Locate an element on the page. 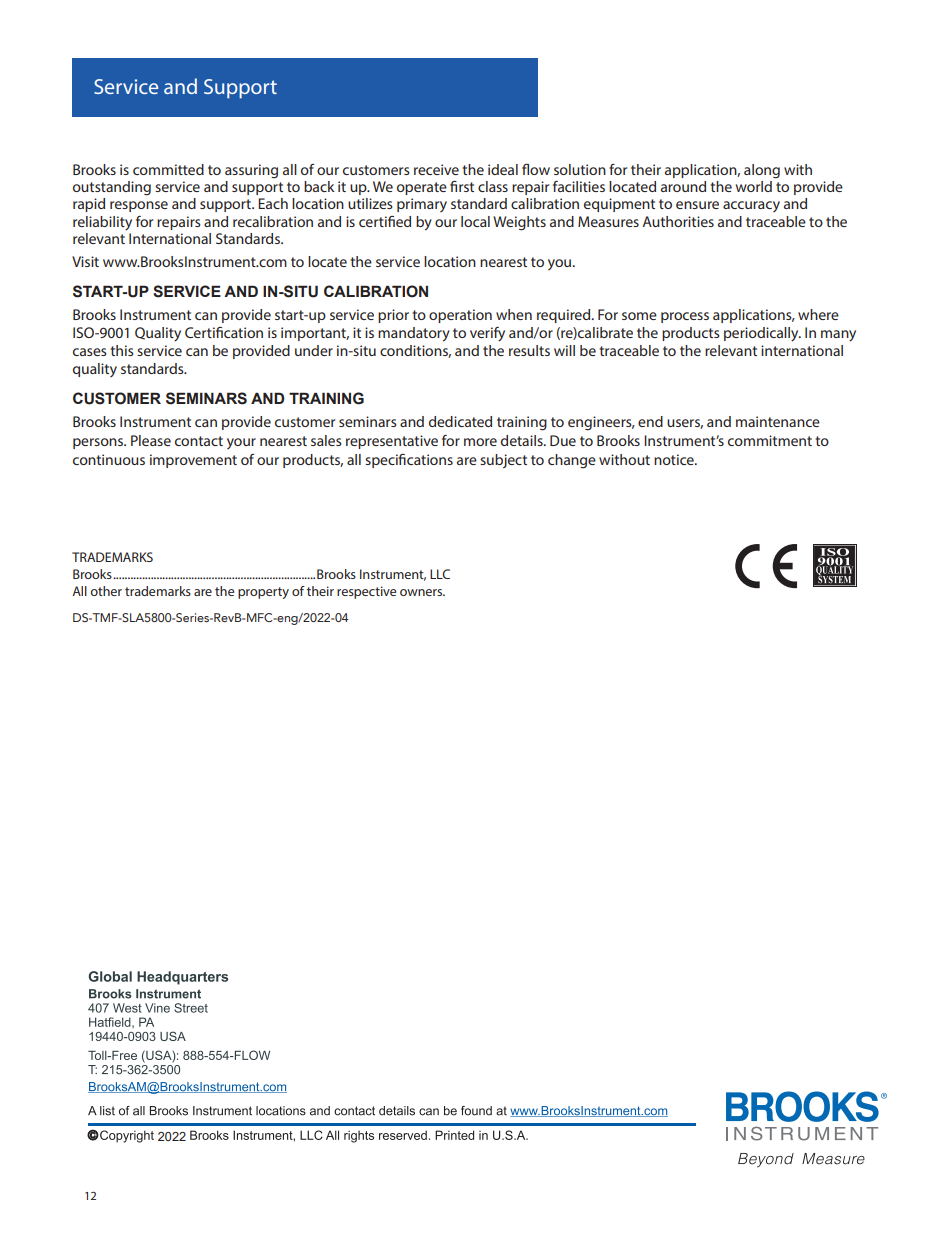 The width and height of the page is (952, 1233). subject is located at coordinates (503, 461).
